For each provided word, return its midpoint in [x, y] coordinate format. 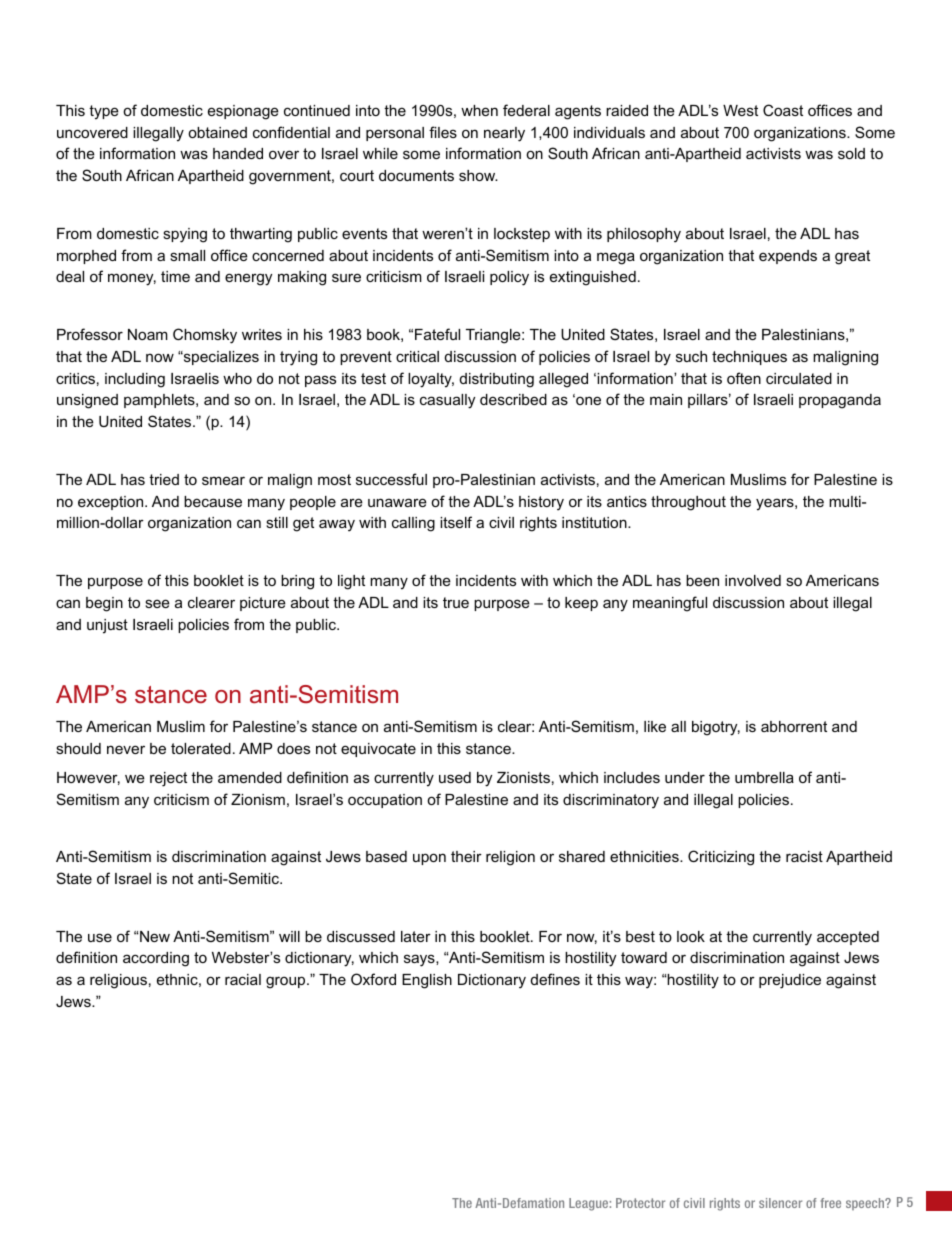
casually [447, 401]
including [135, 380]
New [154, 936]
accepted [848, 938]
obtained [217, 132]
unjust [107, 626]
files [443, 132]
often [744, 378]
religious [118, 981]
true [456, 602]
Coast [783, 110]
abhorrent [794, 726]
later [416, 936]
